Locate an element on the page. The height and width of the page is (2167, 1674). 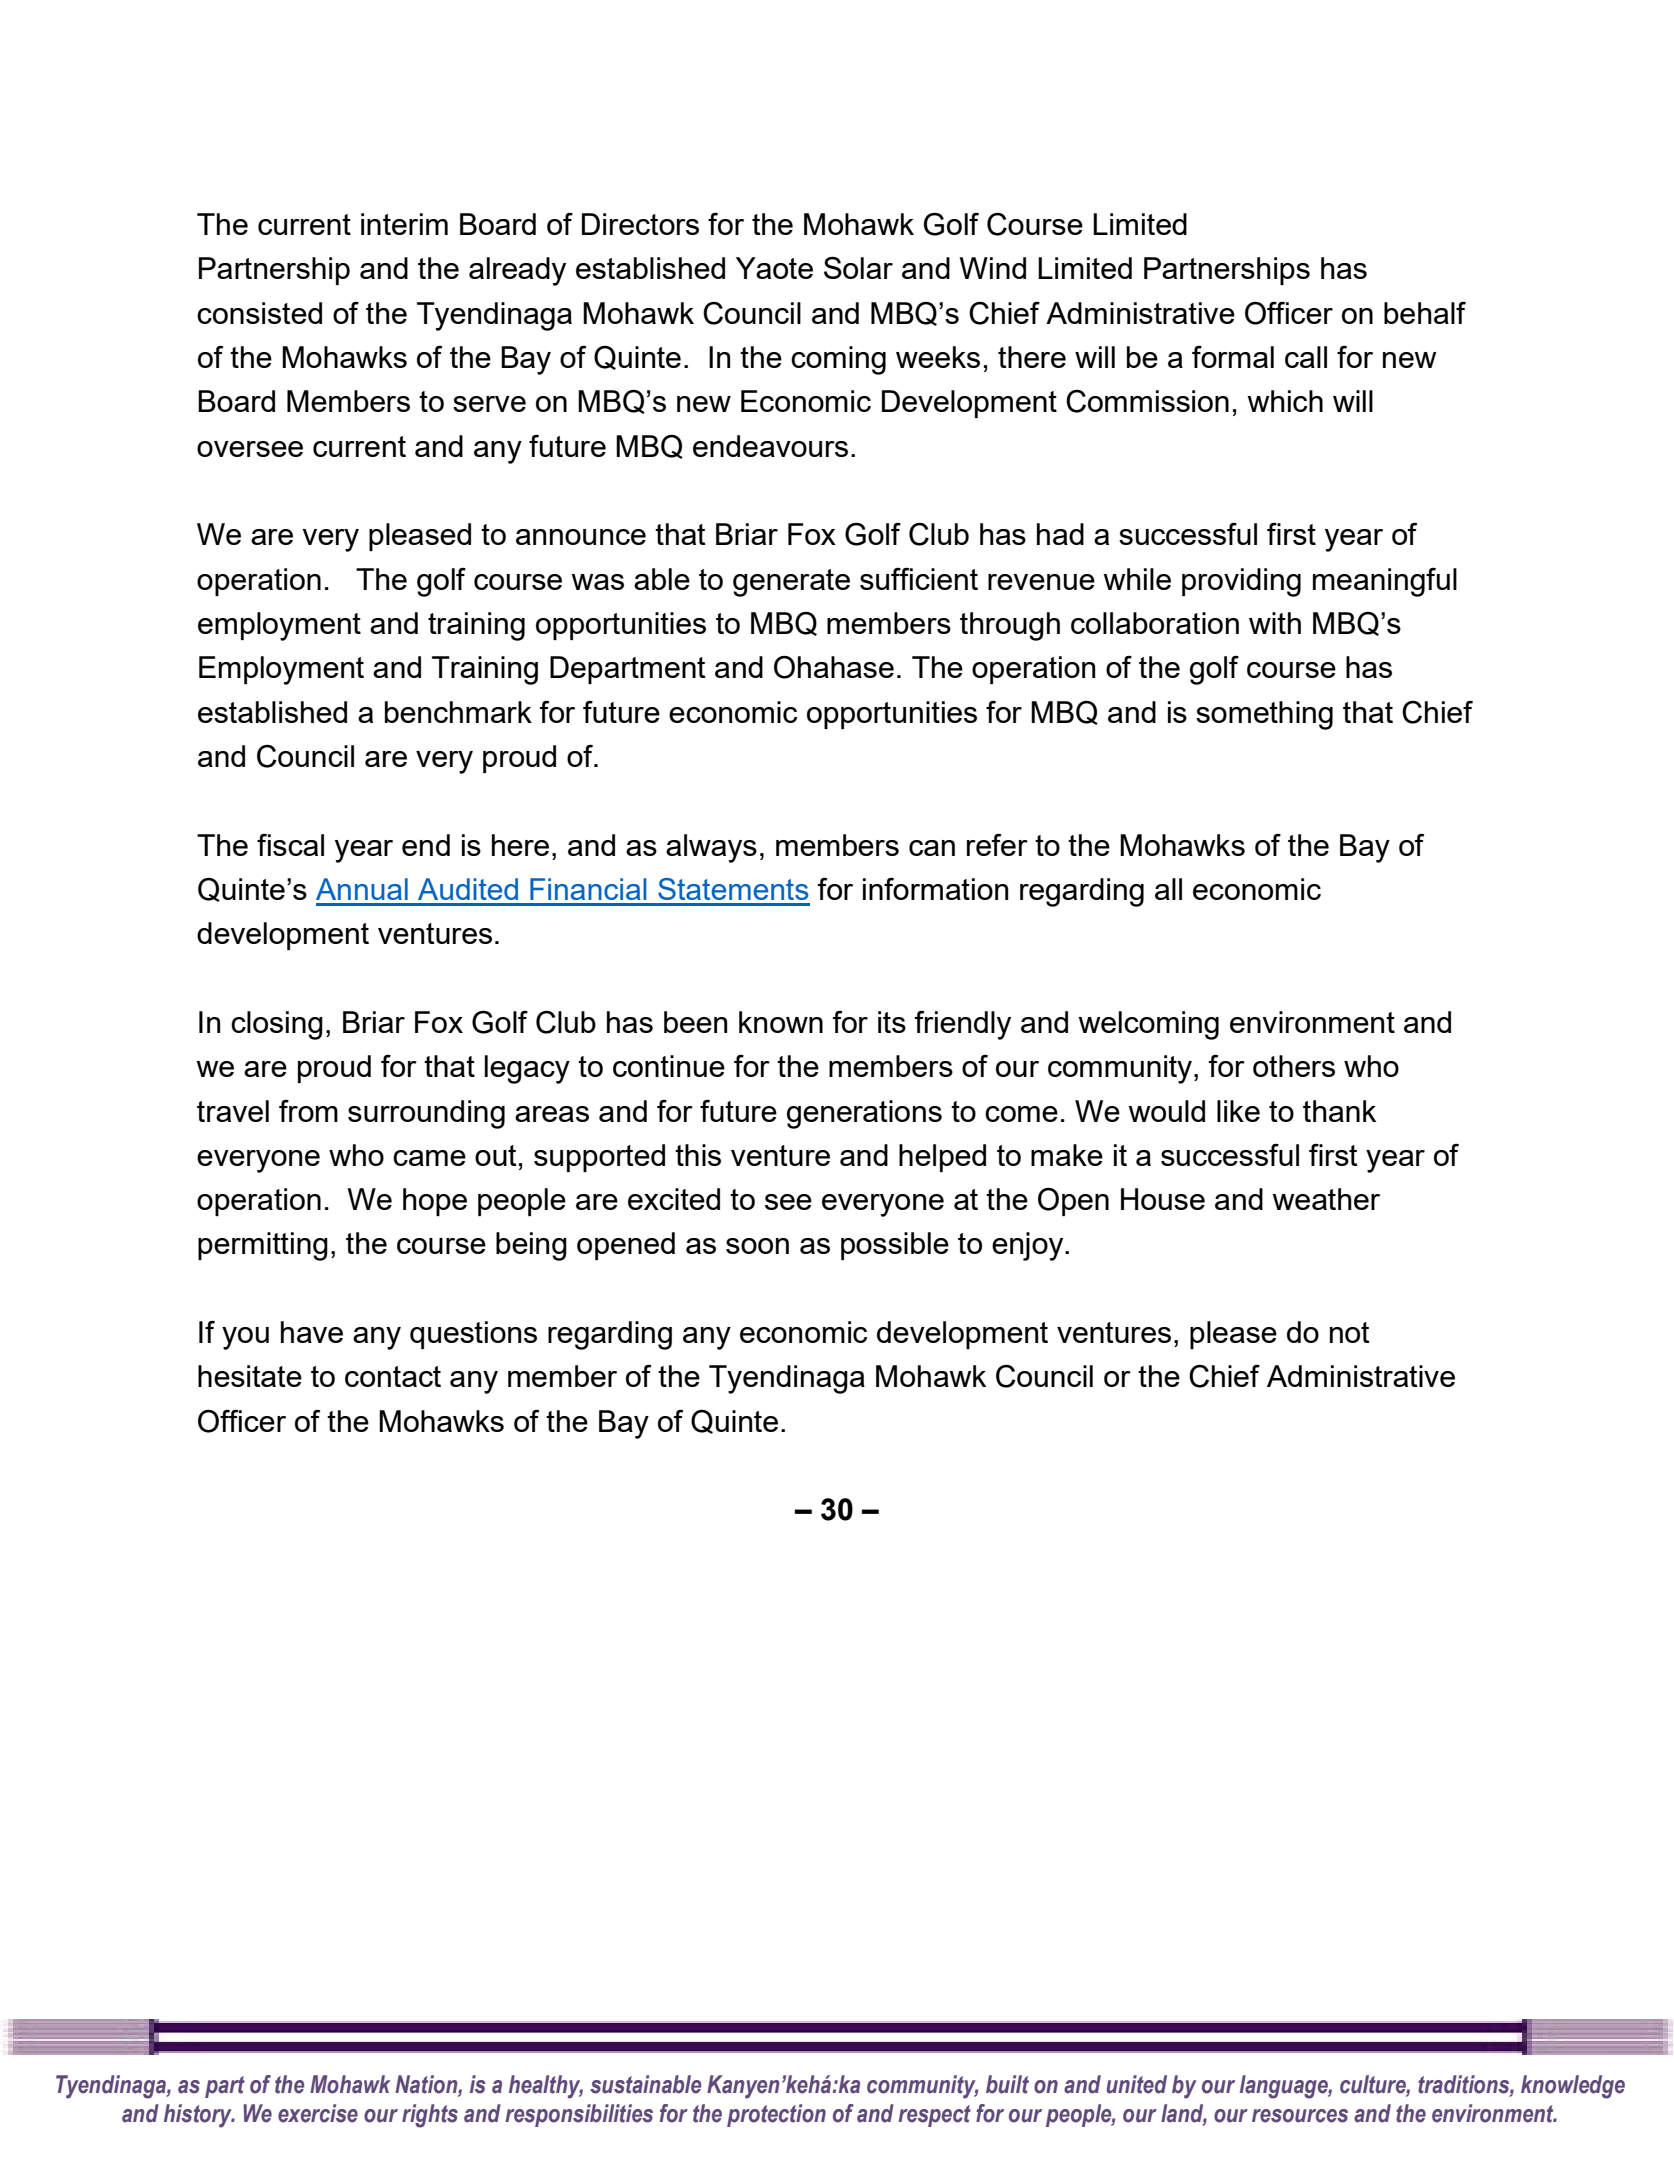
benchmark is located at coordinates (458, 712).
